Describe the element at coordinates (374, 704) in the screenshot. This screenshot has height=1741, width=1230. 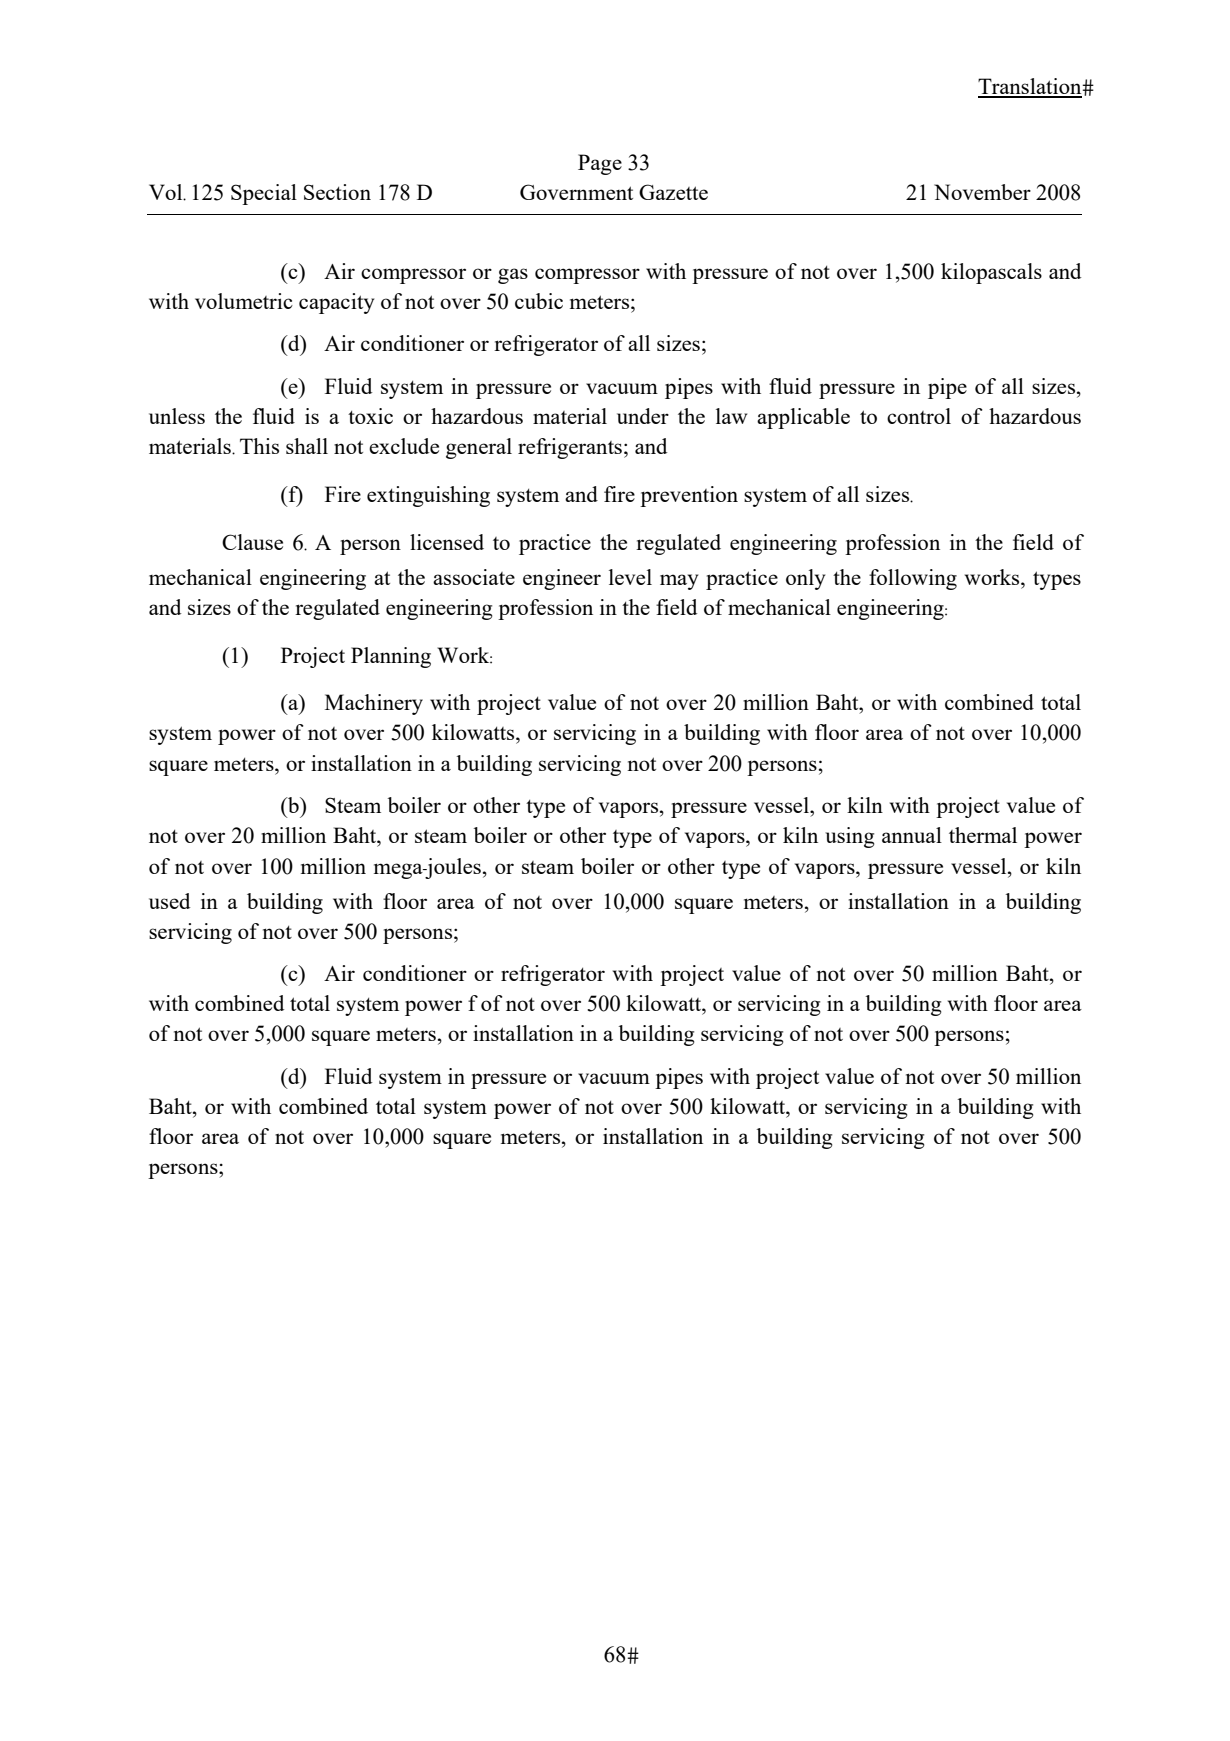
I see `Machinery` at that location.
